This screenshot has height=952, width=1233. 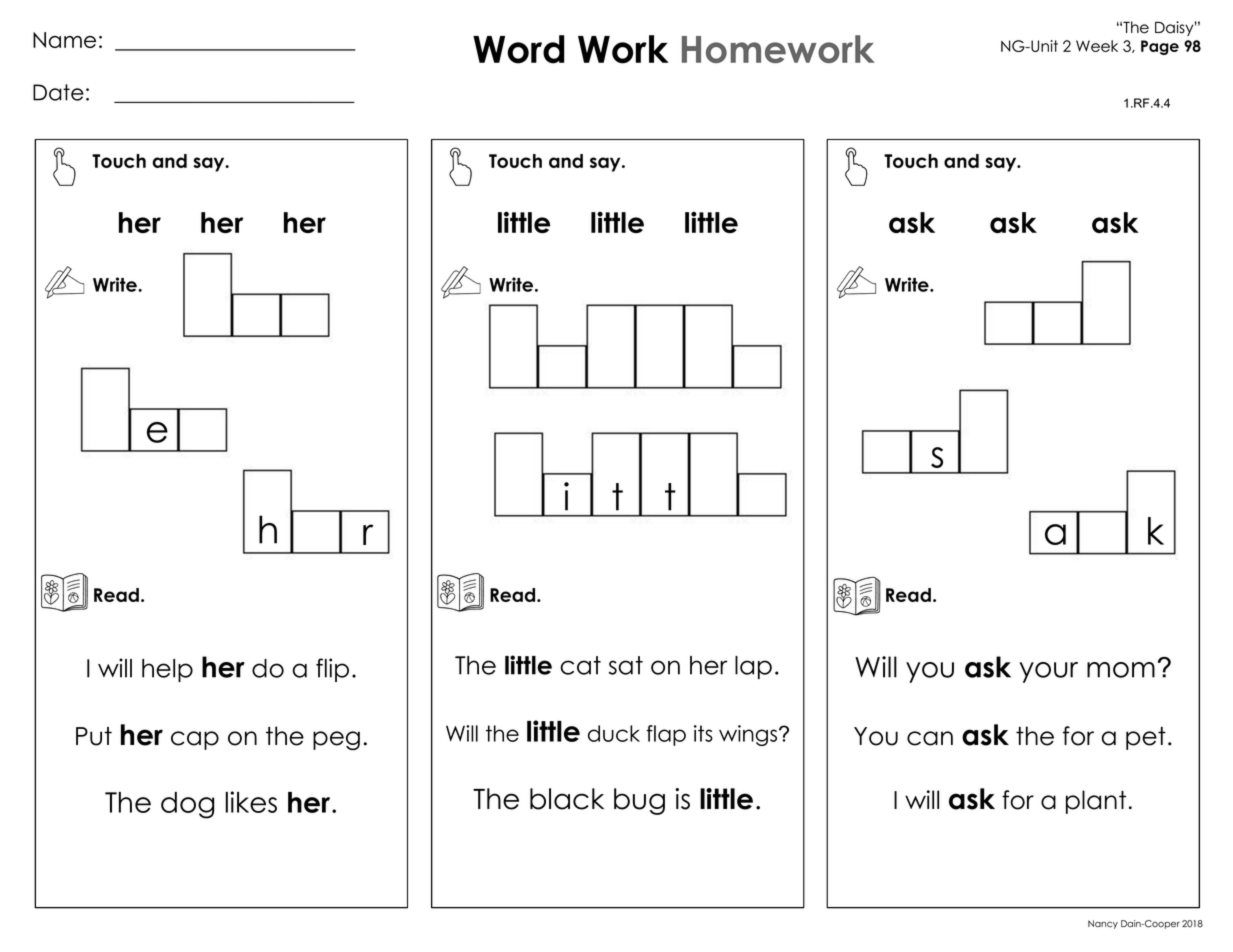 What do you see at coordinates (1160, 47) in the screenshot?
I see `Page` at bounding box center [1160, 47].
